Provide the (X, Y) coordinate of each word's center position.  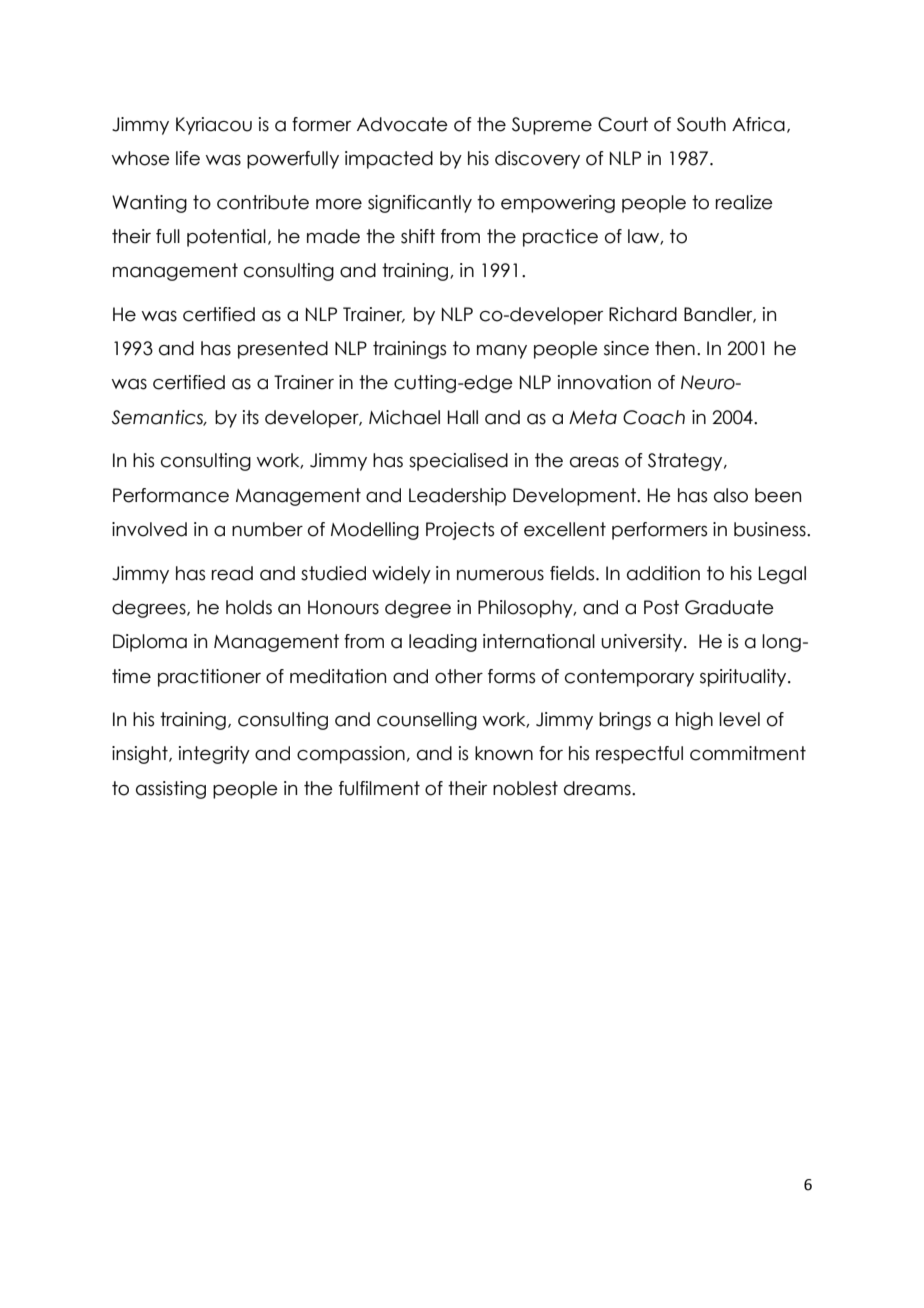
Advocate (402, 124)
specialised (458, 462)
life (188, 158)
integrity (214, 755)
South (701, 124)
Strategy (686, 462)
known (504, 753)
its (251, 417)
